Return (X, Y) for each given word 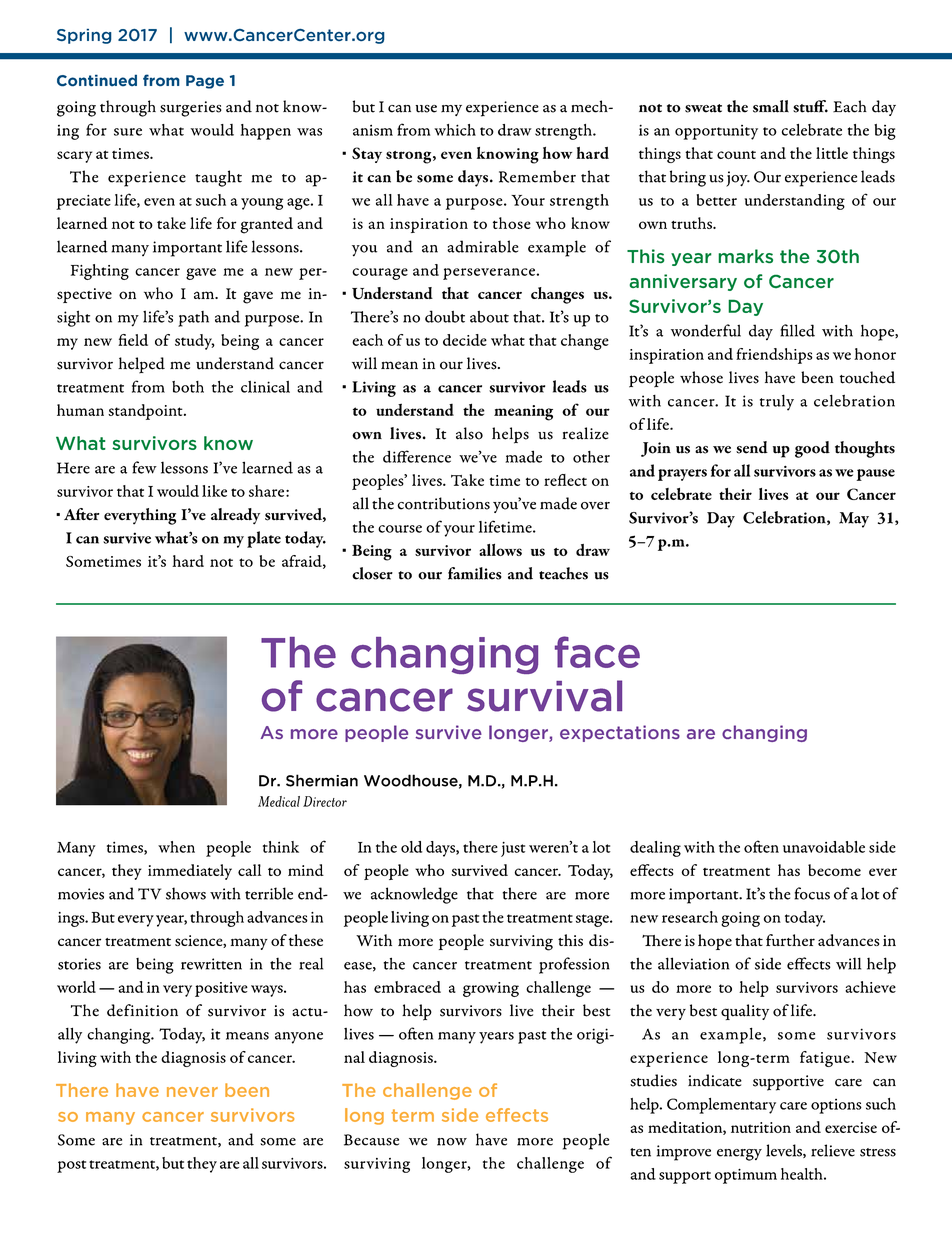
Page (205, 82)
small (771, 106)
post (71, 1166)
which (455, 130)
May (854, 520)
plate (264, 539)
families (475, 573)
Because (371, 1140)
